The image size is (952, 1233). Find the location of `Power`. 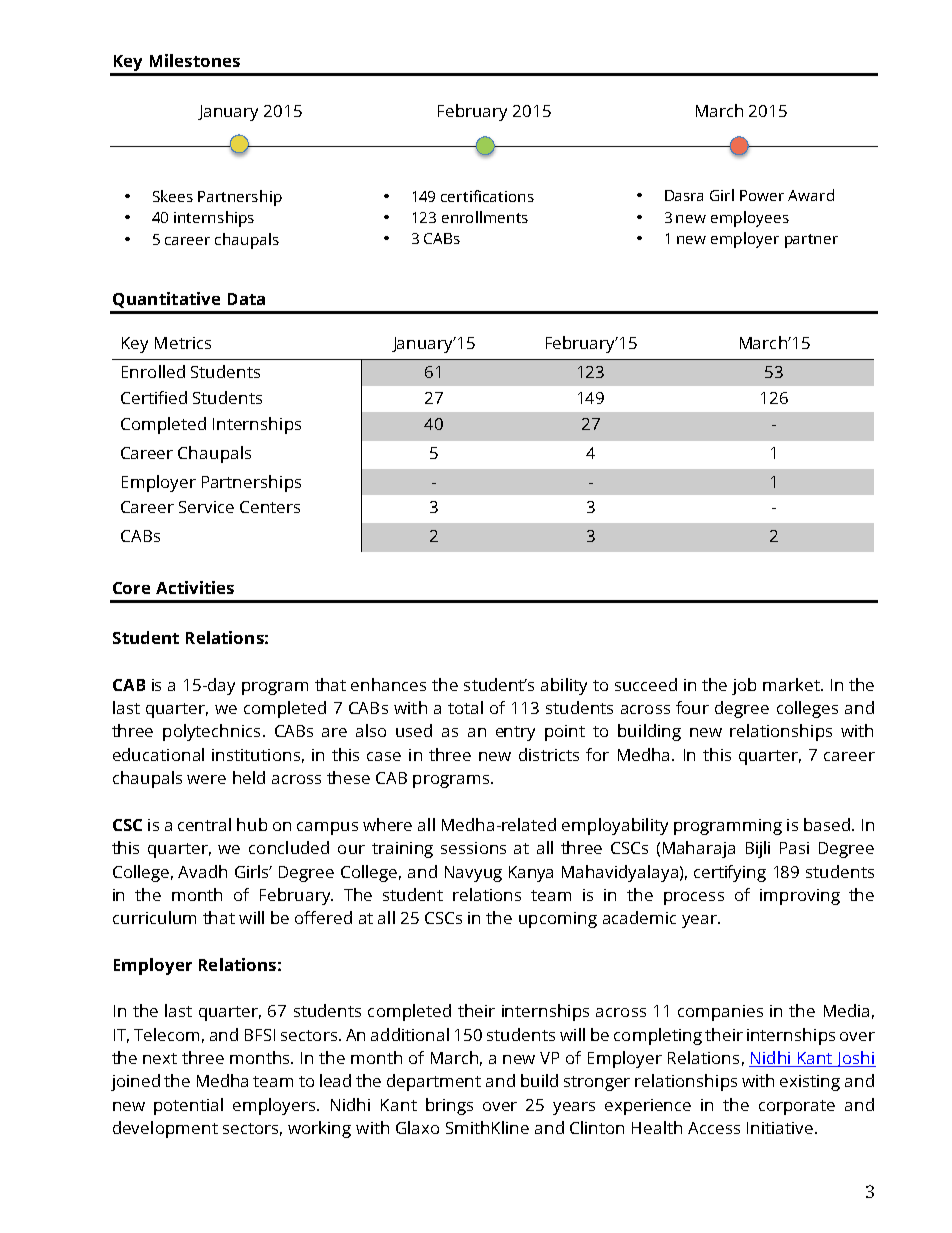

Power is located at coordinates (762, 195).
